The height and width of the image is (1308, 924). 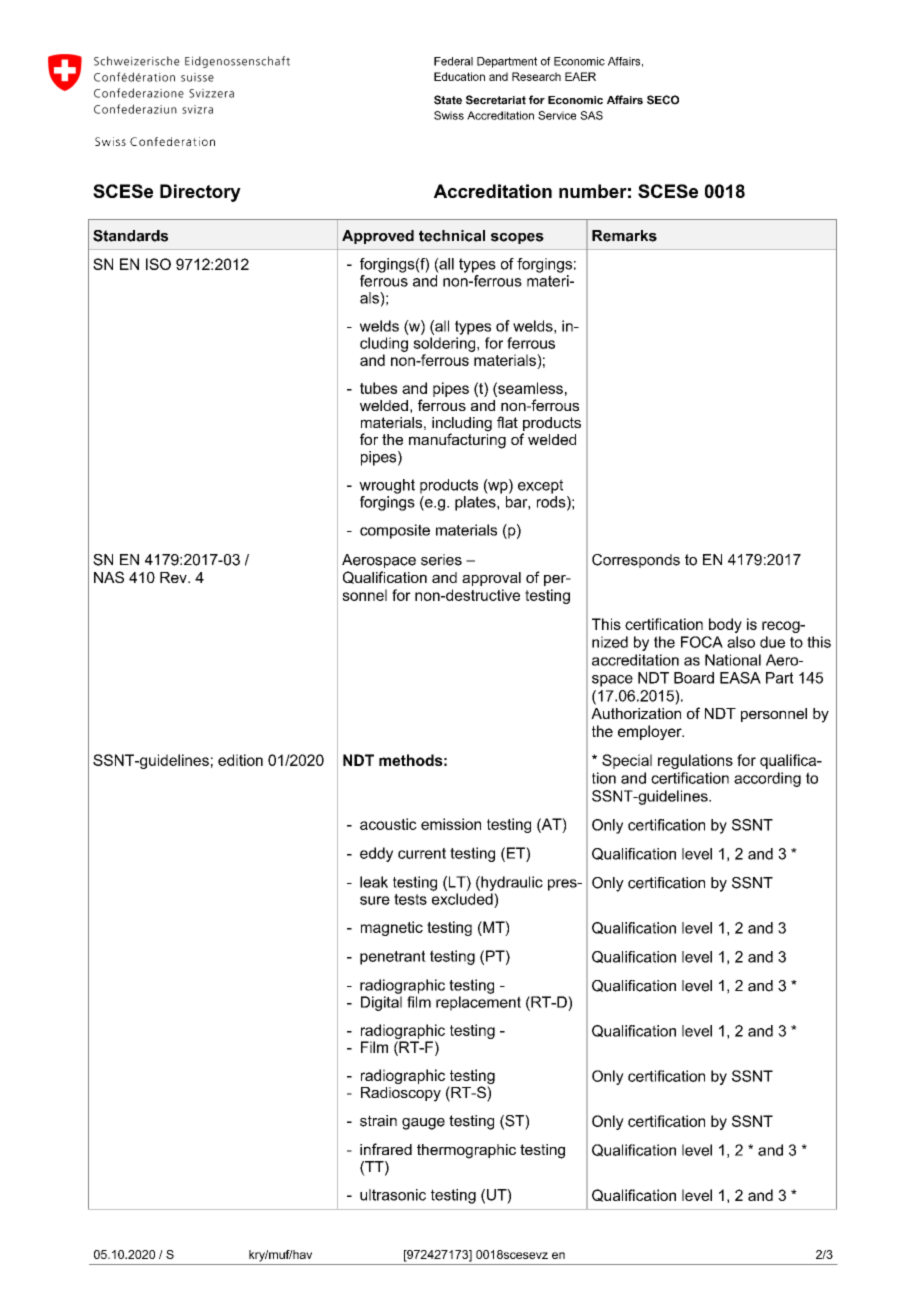 What do you see at coordinates (767, 779) in the image?
I see `according` at bounding box center [767, 779].
